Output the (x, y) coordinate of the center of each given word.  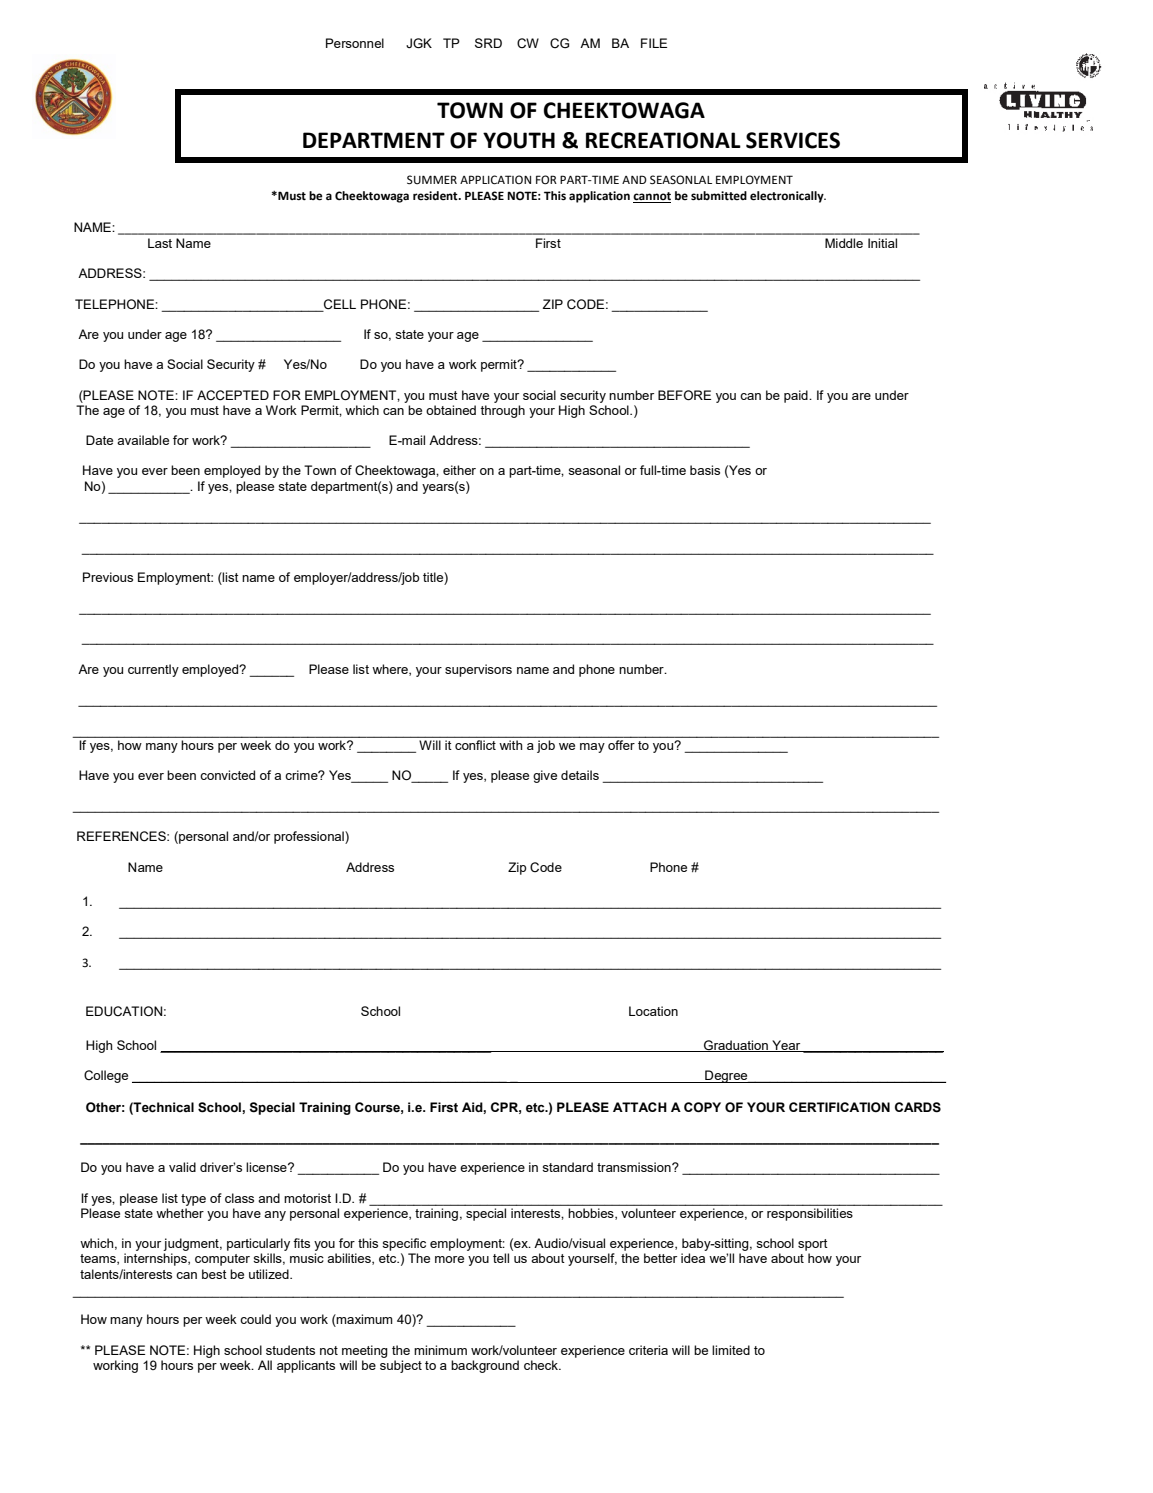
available (143, 440)
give (545, 776)
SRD (488, 43)
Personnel (355, 43)
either (459, 470)
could (255, 1319)
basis (705, 470)
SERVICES (793, 140)
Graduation (736, 1046)
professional (310, 837)
